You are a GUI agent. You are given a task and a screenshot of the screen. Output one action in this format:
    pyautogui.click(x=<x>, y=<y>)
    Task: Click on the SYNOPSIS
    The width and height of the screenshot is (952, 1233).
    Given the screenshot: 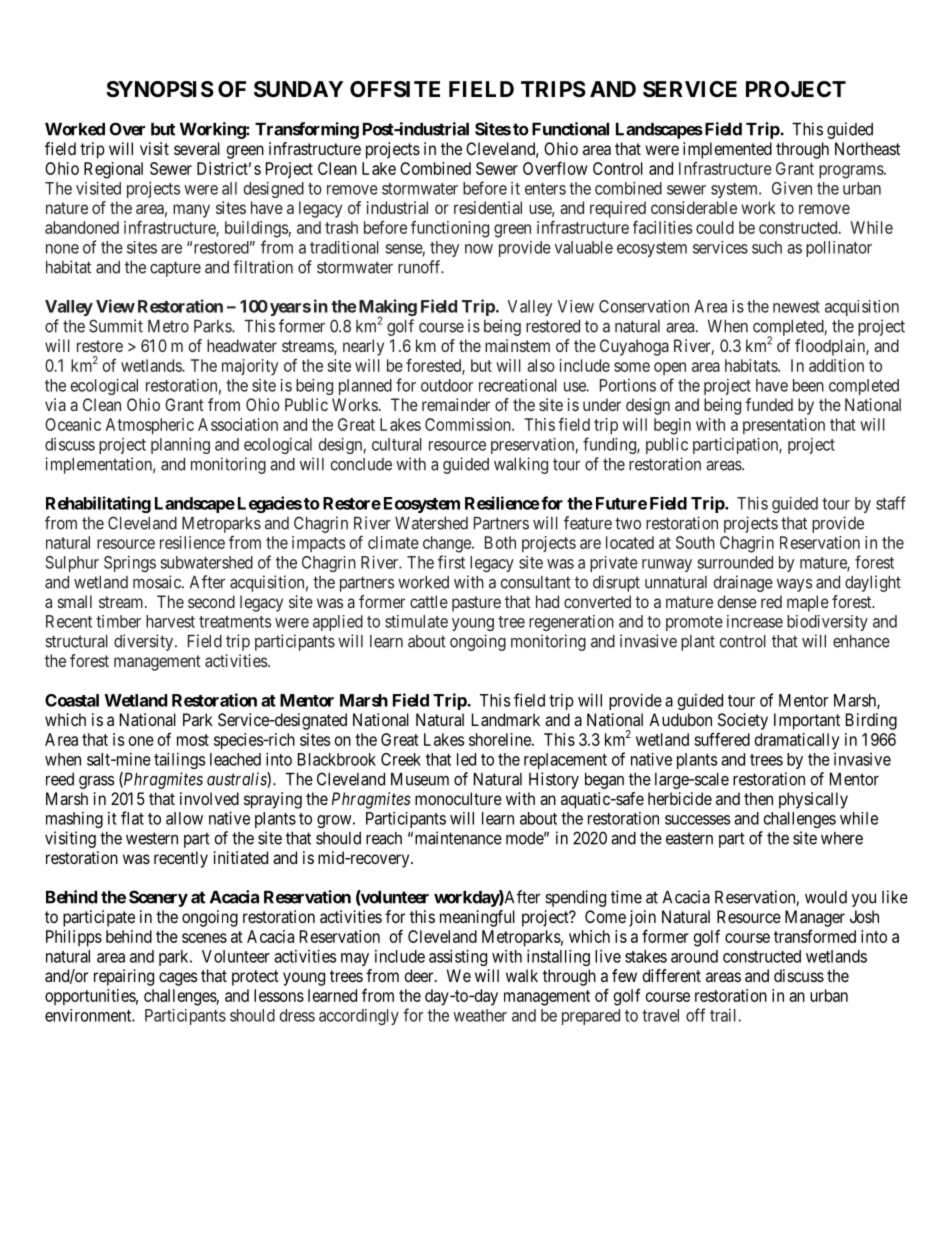 What is the action you would take?
    pyautogui.click(x=160, y=89)
